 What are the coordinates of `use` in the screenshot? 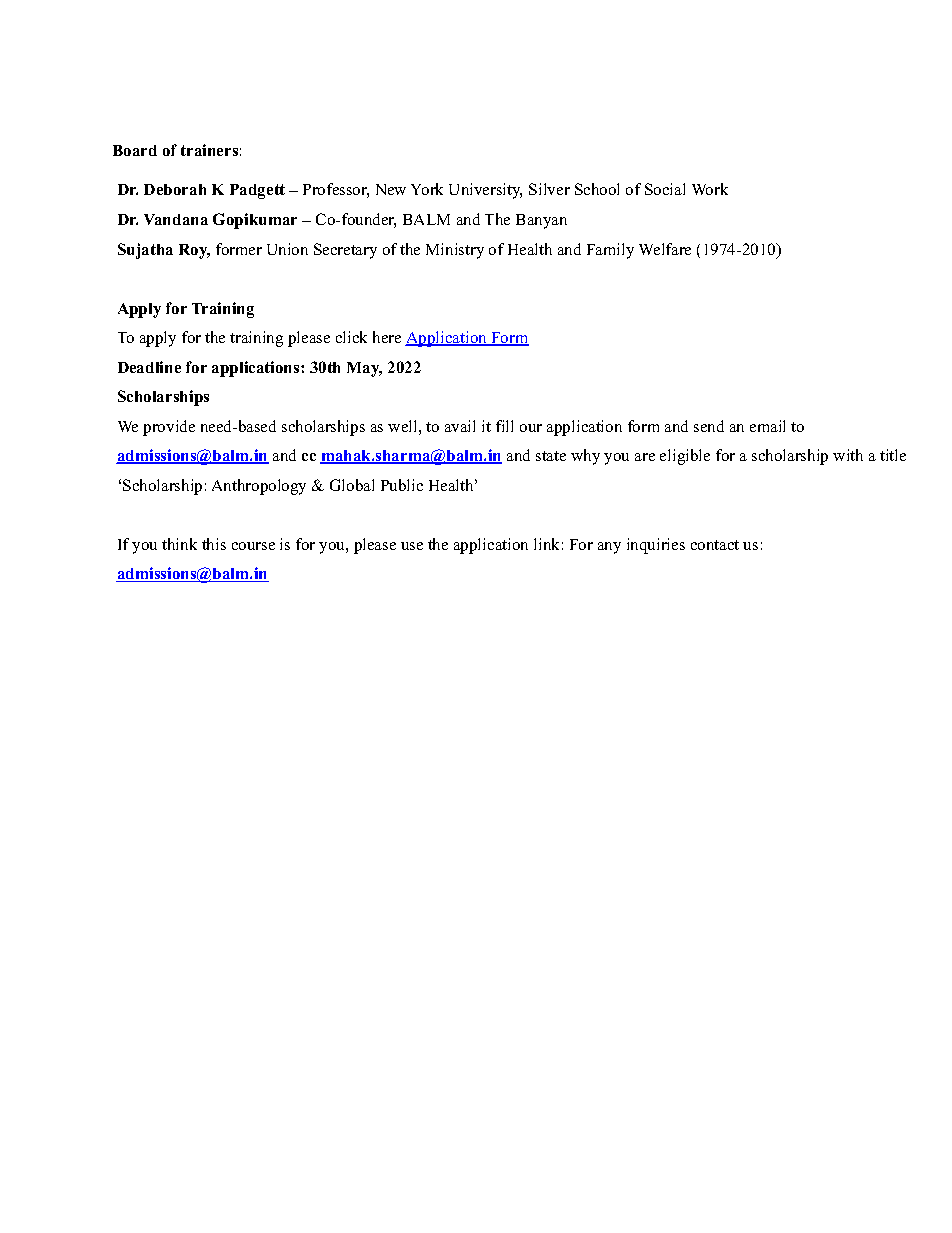 It's located at (412, 546).
